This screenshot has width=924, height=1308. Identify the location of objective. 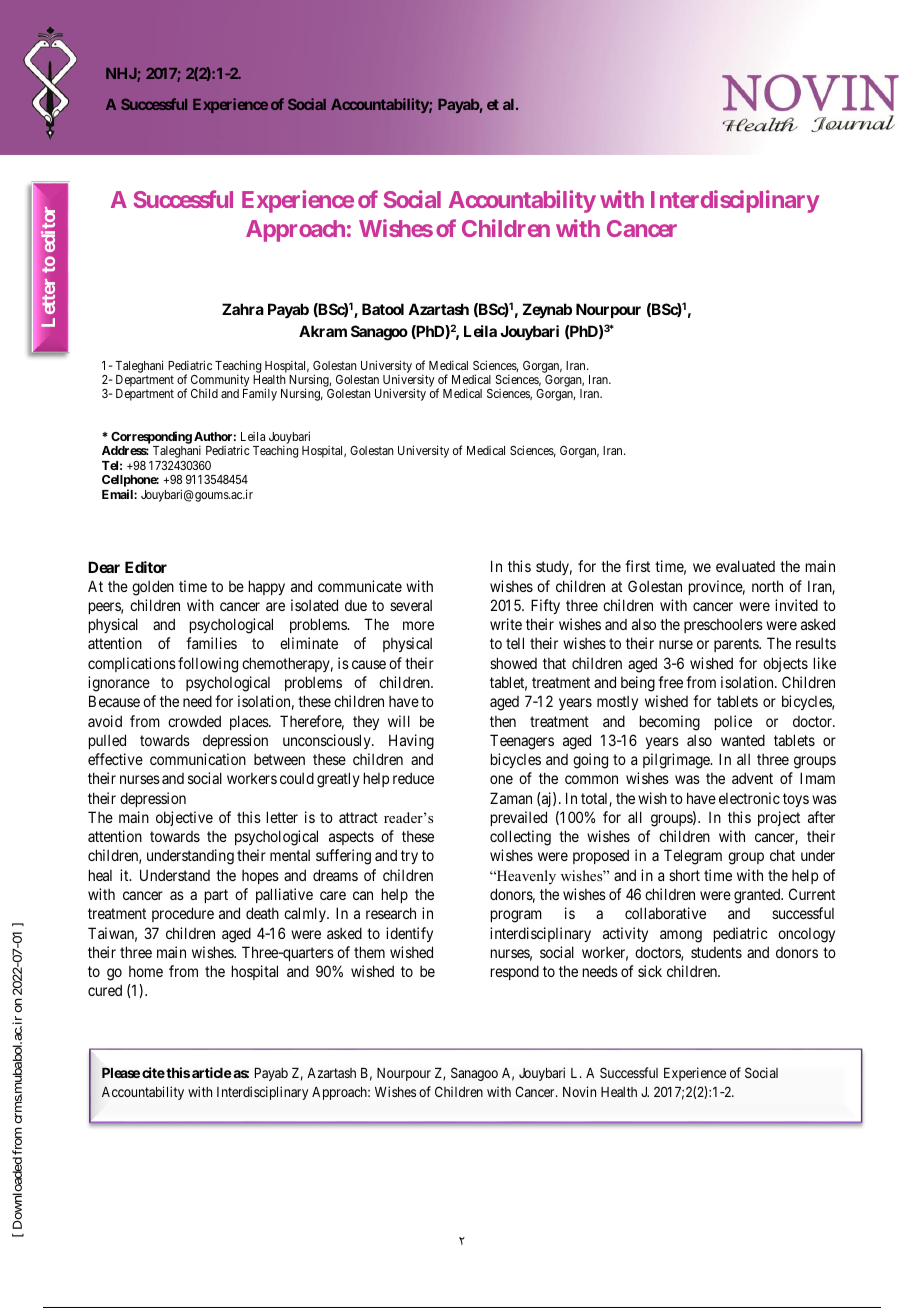
(184, 818).
